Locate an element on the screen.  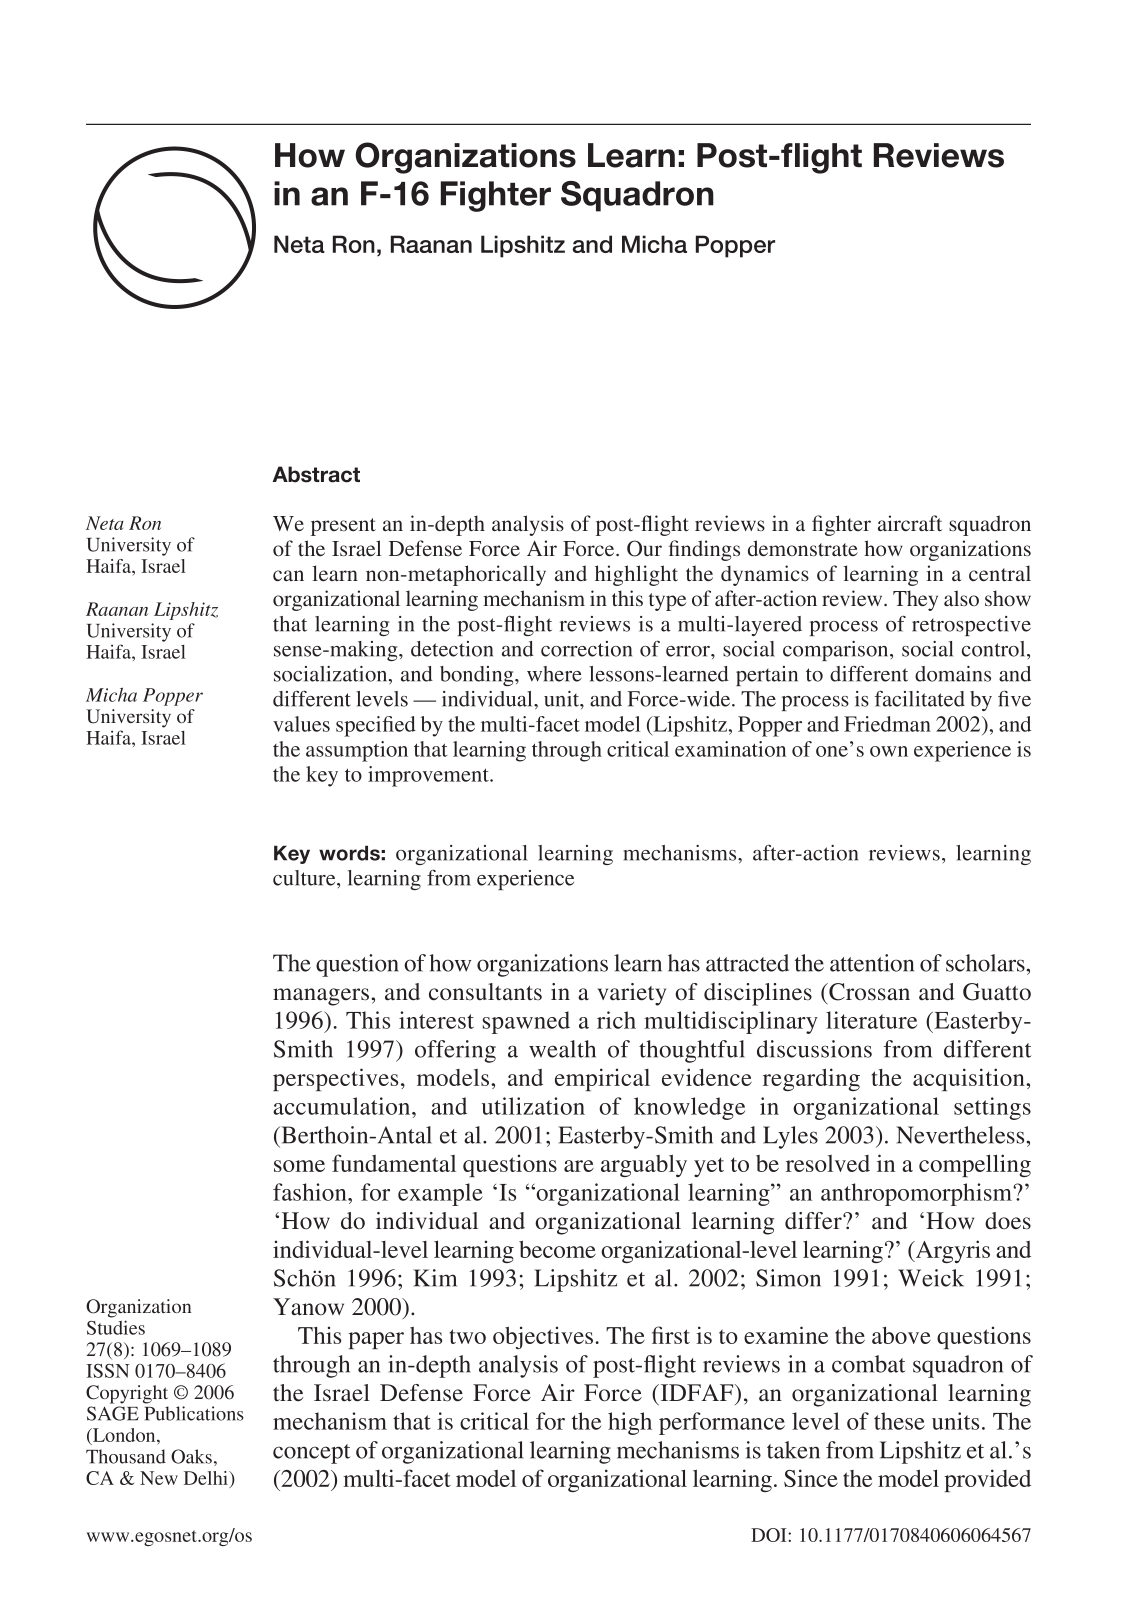
Our is located at coordinates (644, 548).
